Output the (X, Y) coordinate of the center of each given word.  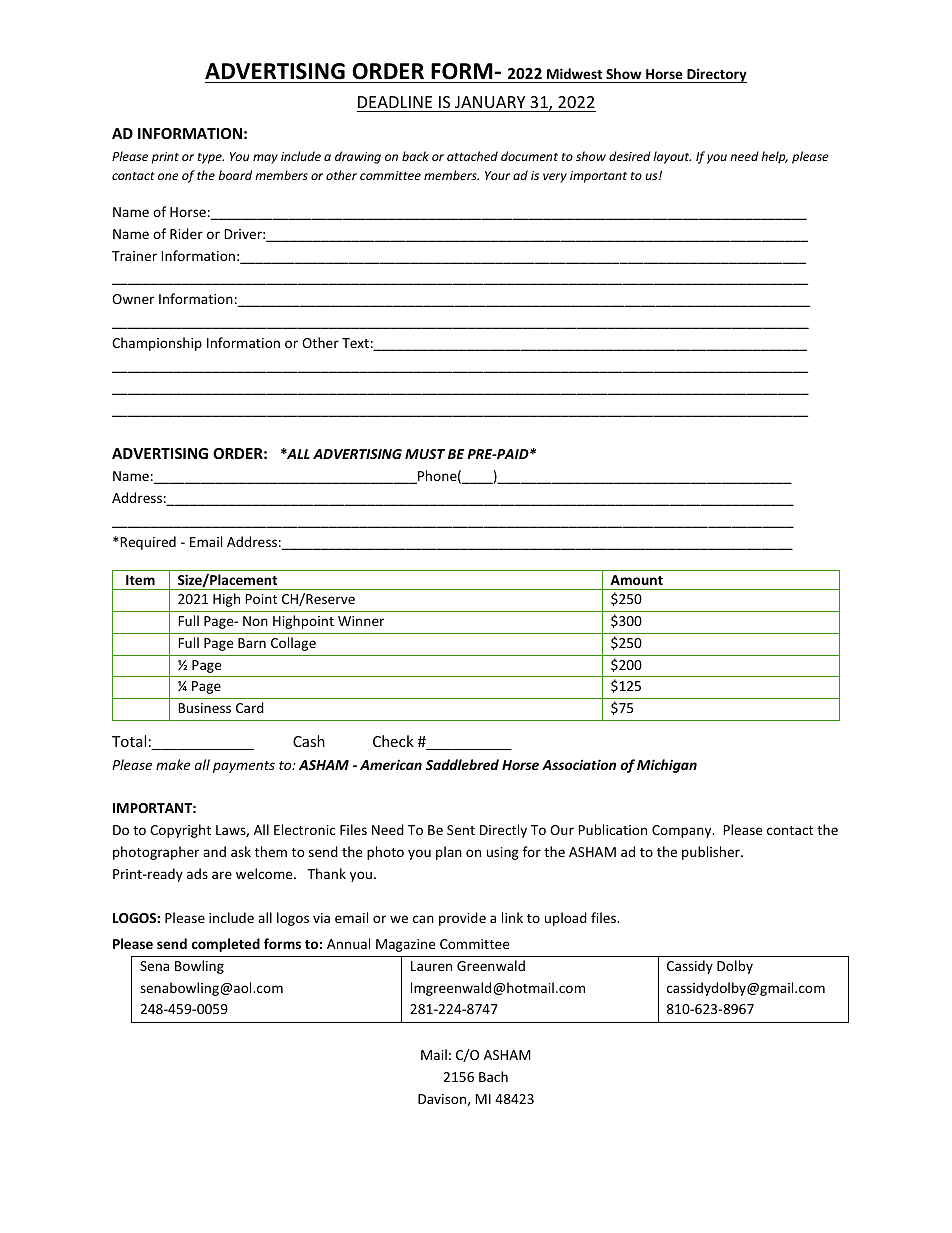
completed (226, 945)
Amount (636, 580)
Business (204, 708)
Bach (493, 1076)
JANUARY (490, 102)
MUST (425, 454)
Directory (716, 75)
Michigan (667, 766)
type (211, 158)
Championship (157, 344)
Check (393, 741)
